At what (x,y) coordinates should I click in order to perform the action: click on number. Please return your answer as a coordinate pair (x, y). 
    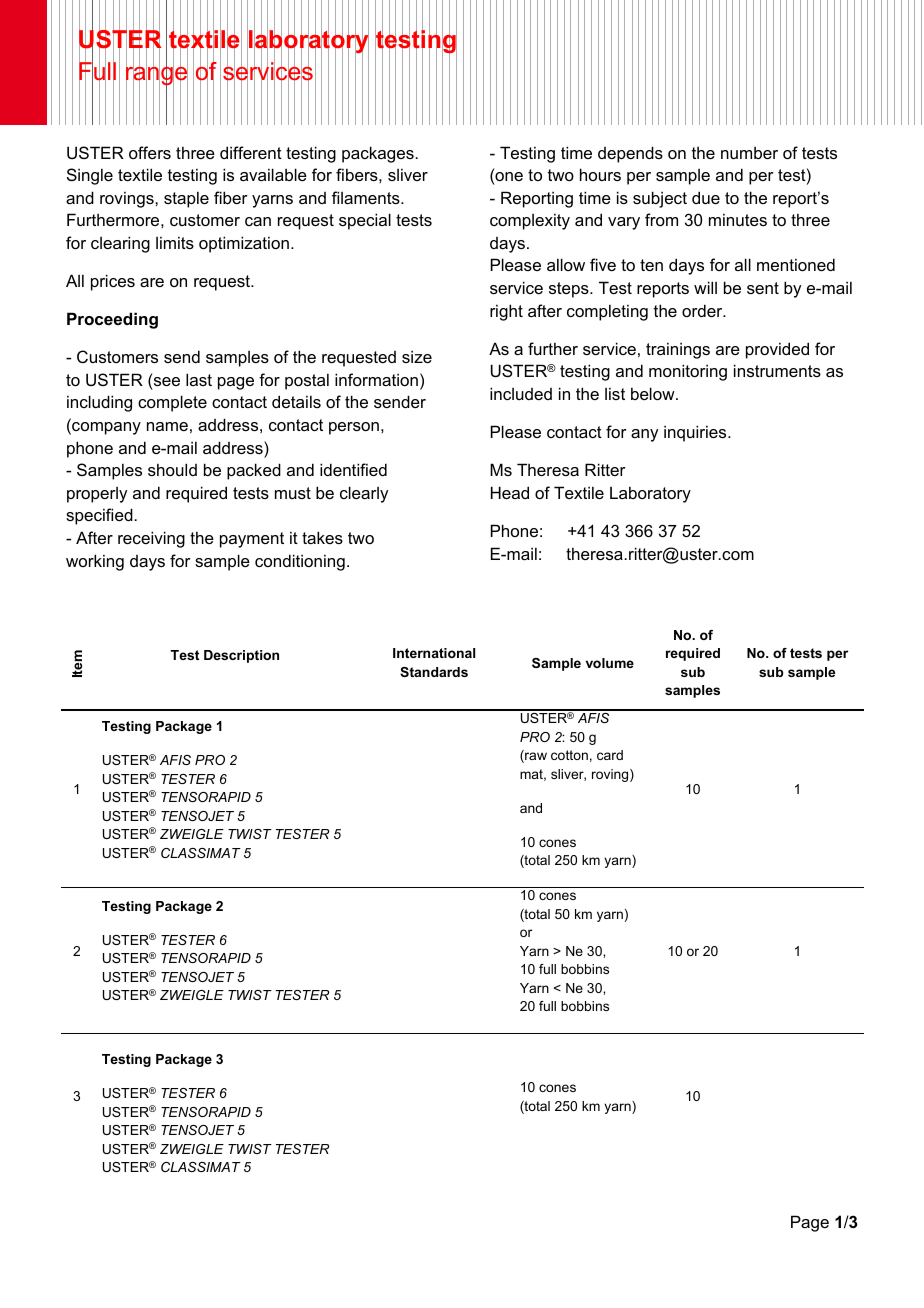
    Looking at the image, I should click on (749, 153).
